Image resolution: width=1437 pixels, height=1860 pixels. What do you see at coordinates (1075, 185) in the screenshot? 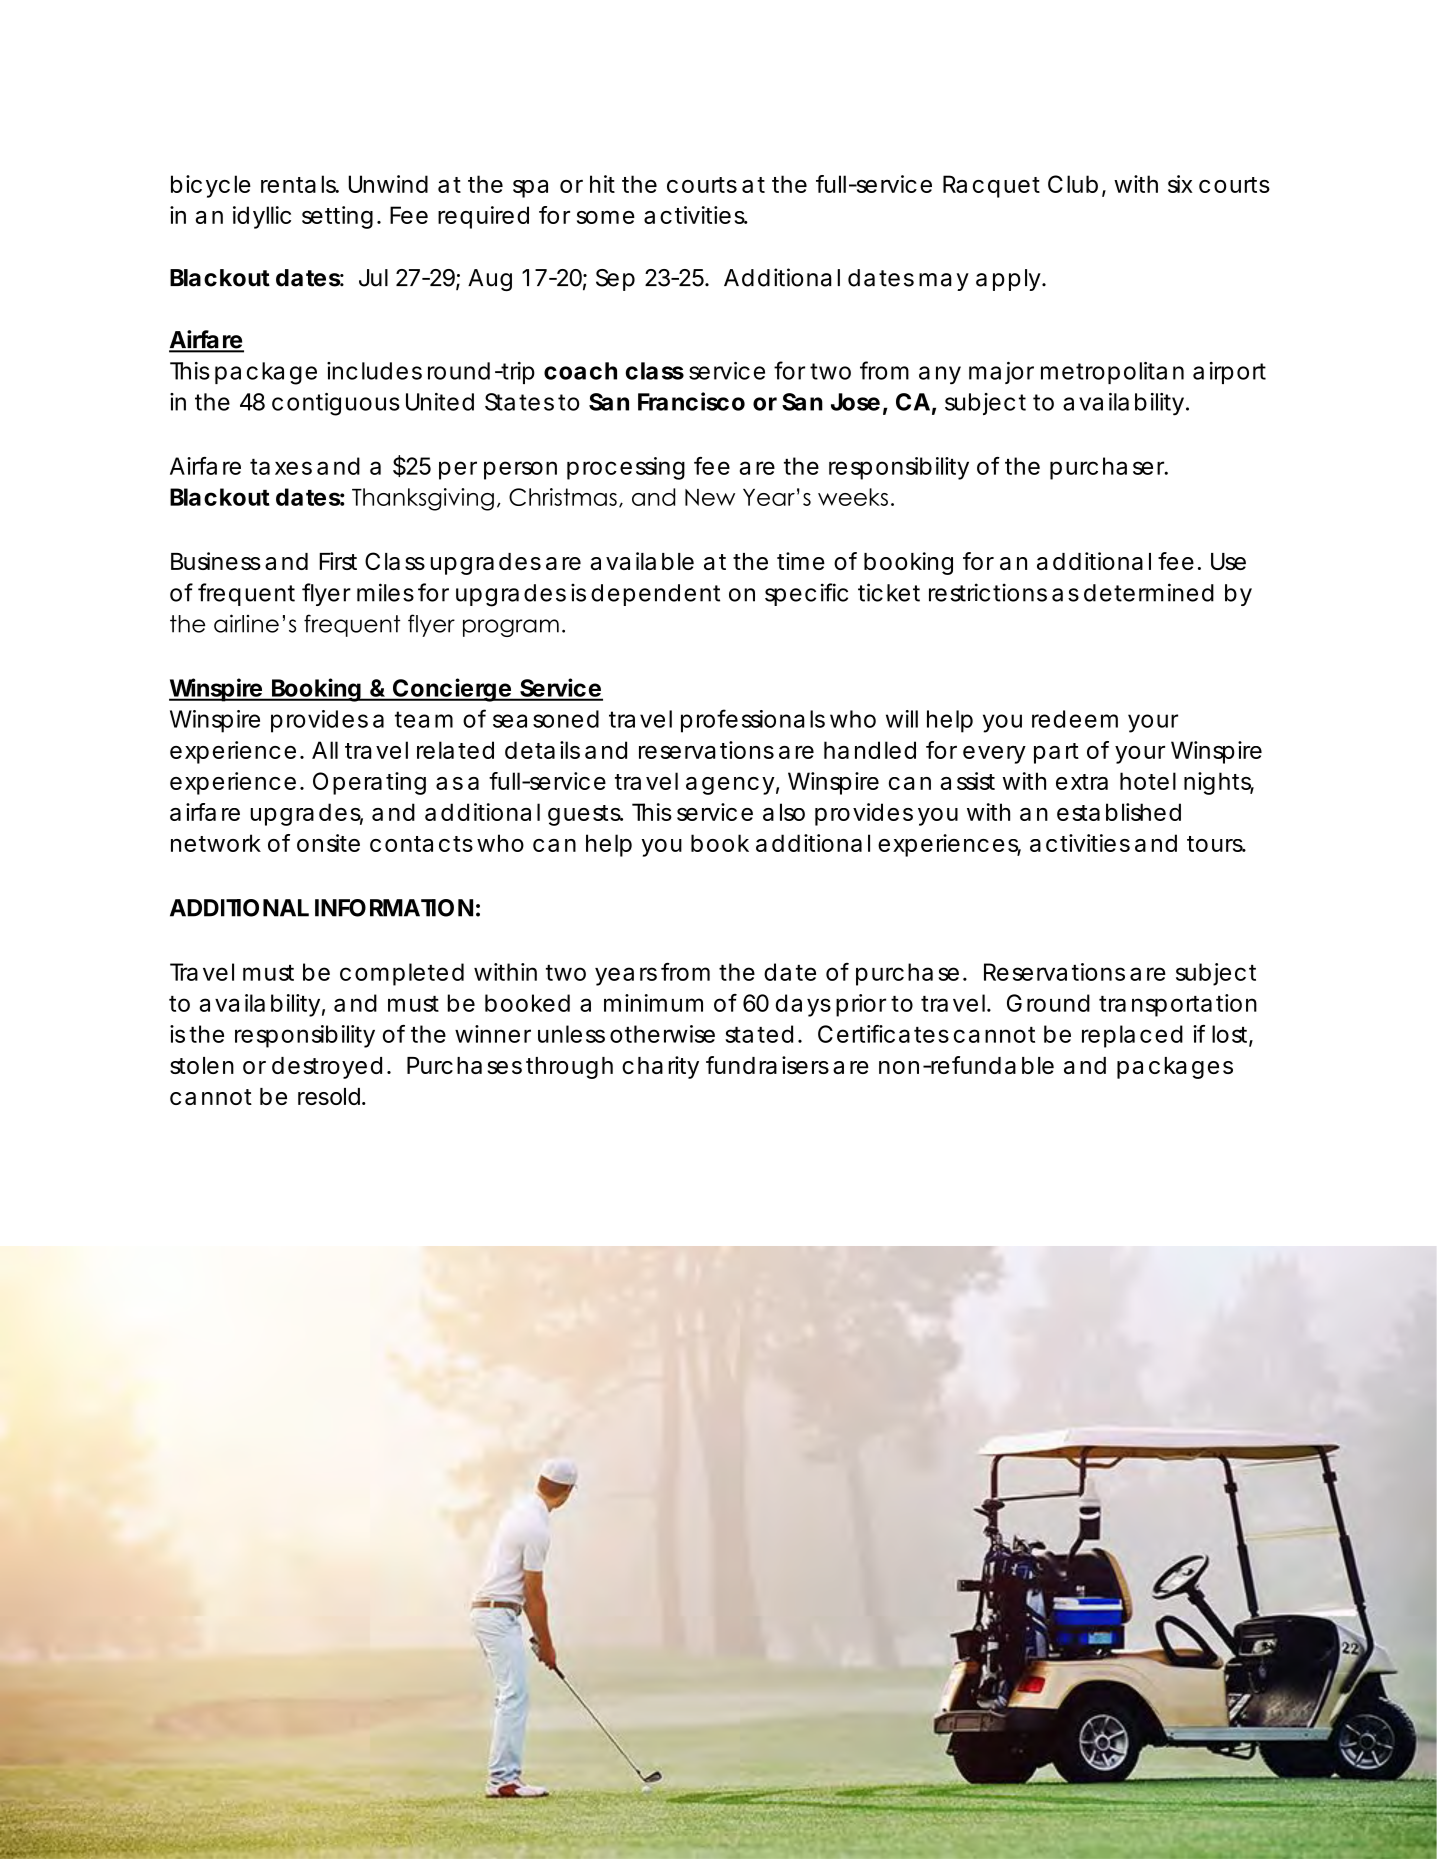
I see `Club` at bounding box center [1075, 185].
